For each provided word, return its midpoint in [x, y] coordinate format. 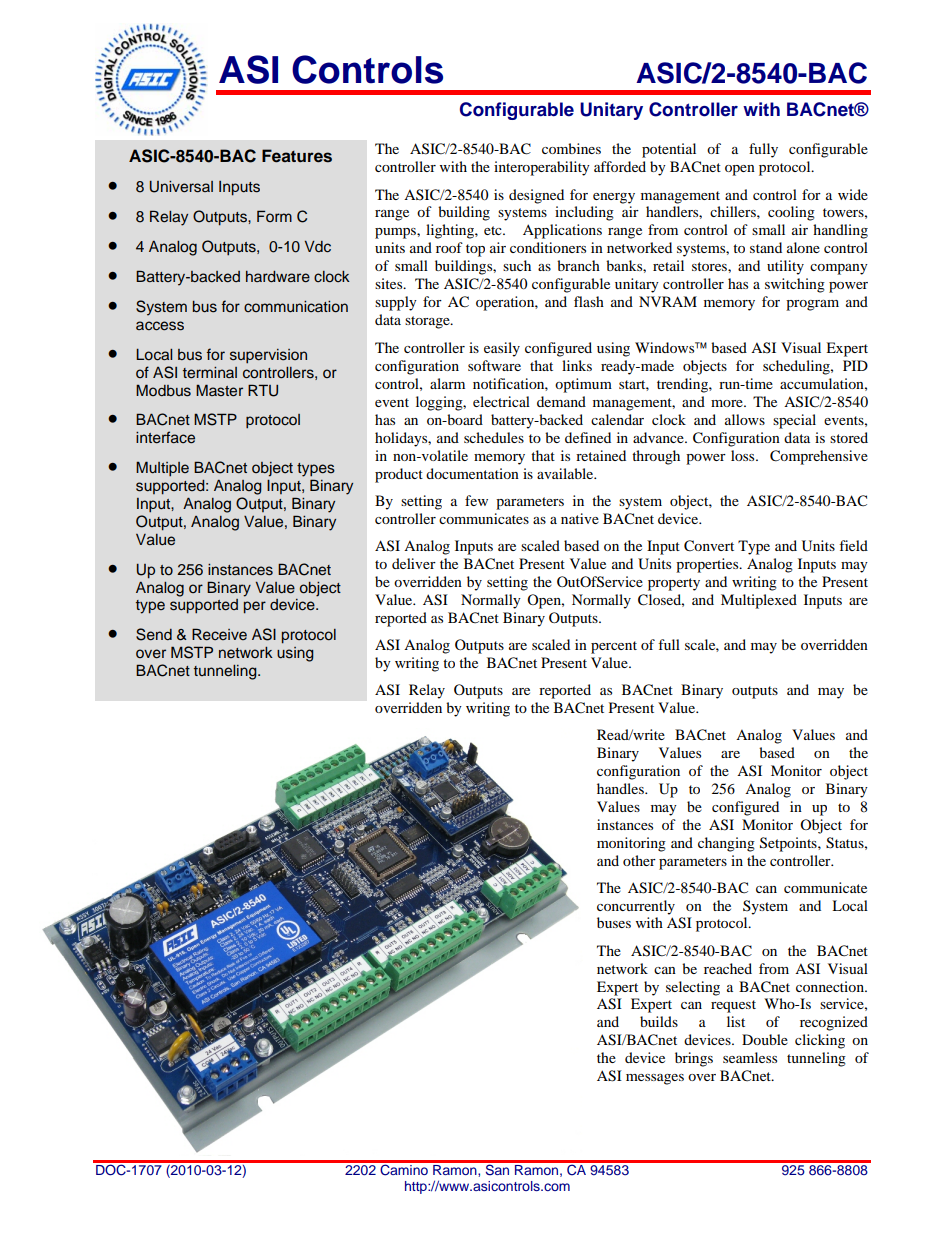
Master [219, 390]
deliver [414, 563]
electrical [501, 401]
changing [726, 844]
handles [621, 788]
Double [765, 1039]
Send [154, 634]
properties [708, 565]
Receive [219, 634]
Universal [181, 187]
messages [655, 1079]
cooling [791, 213]
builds [659, 1021]
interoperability [542, 168]
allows [745, 419]
